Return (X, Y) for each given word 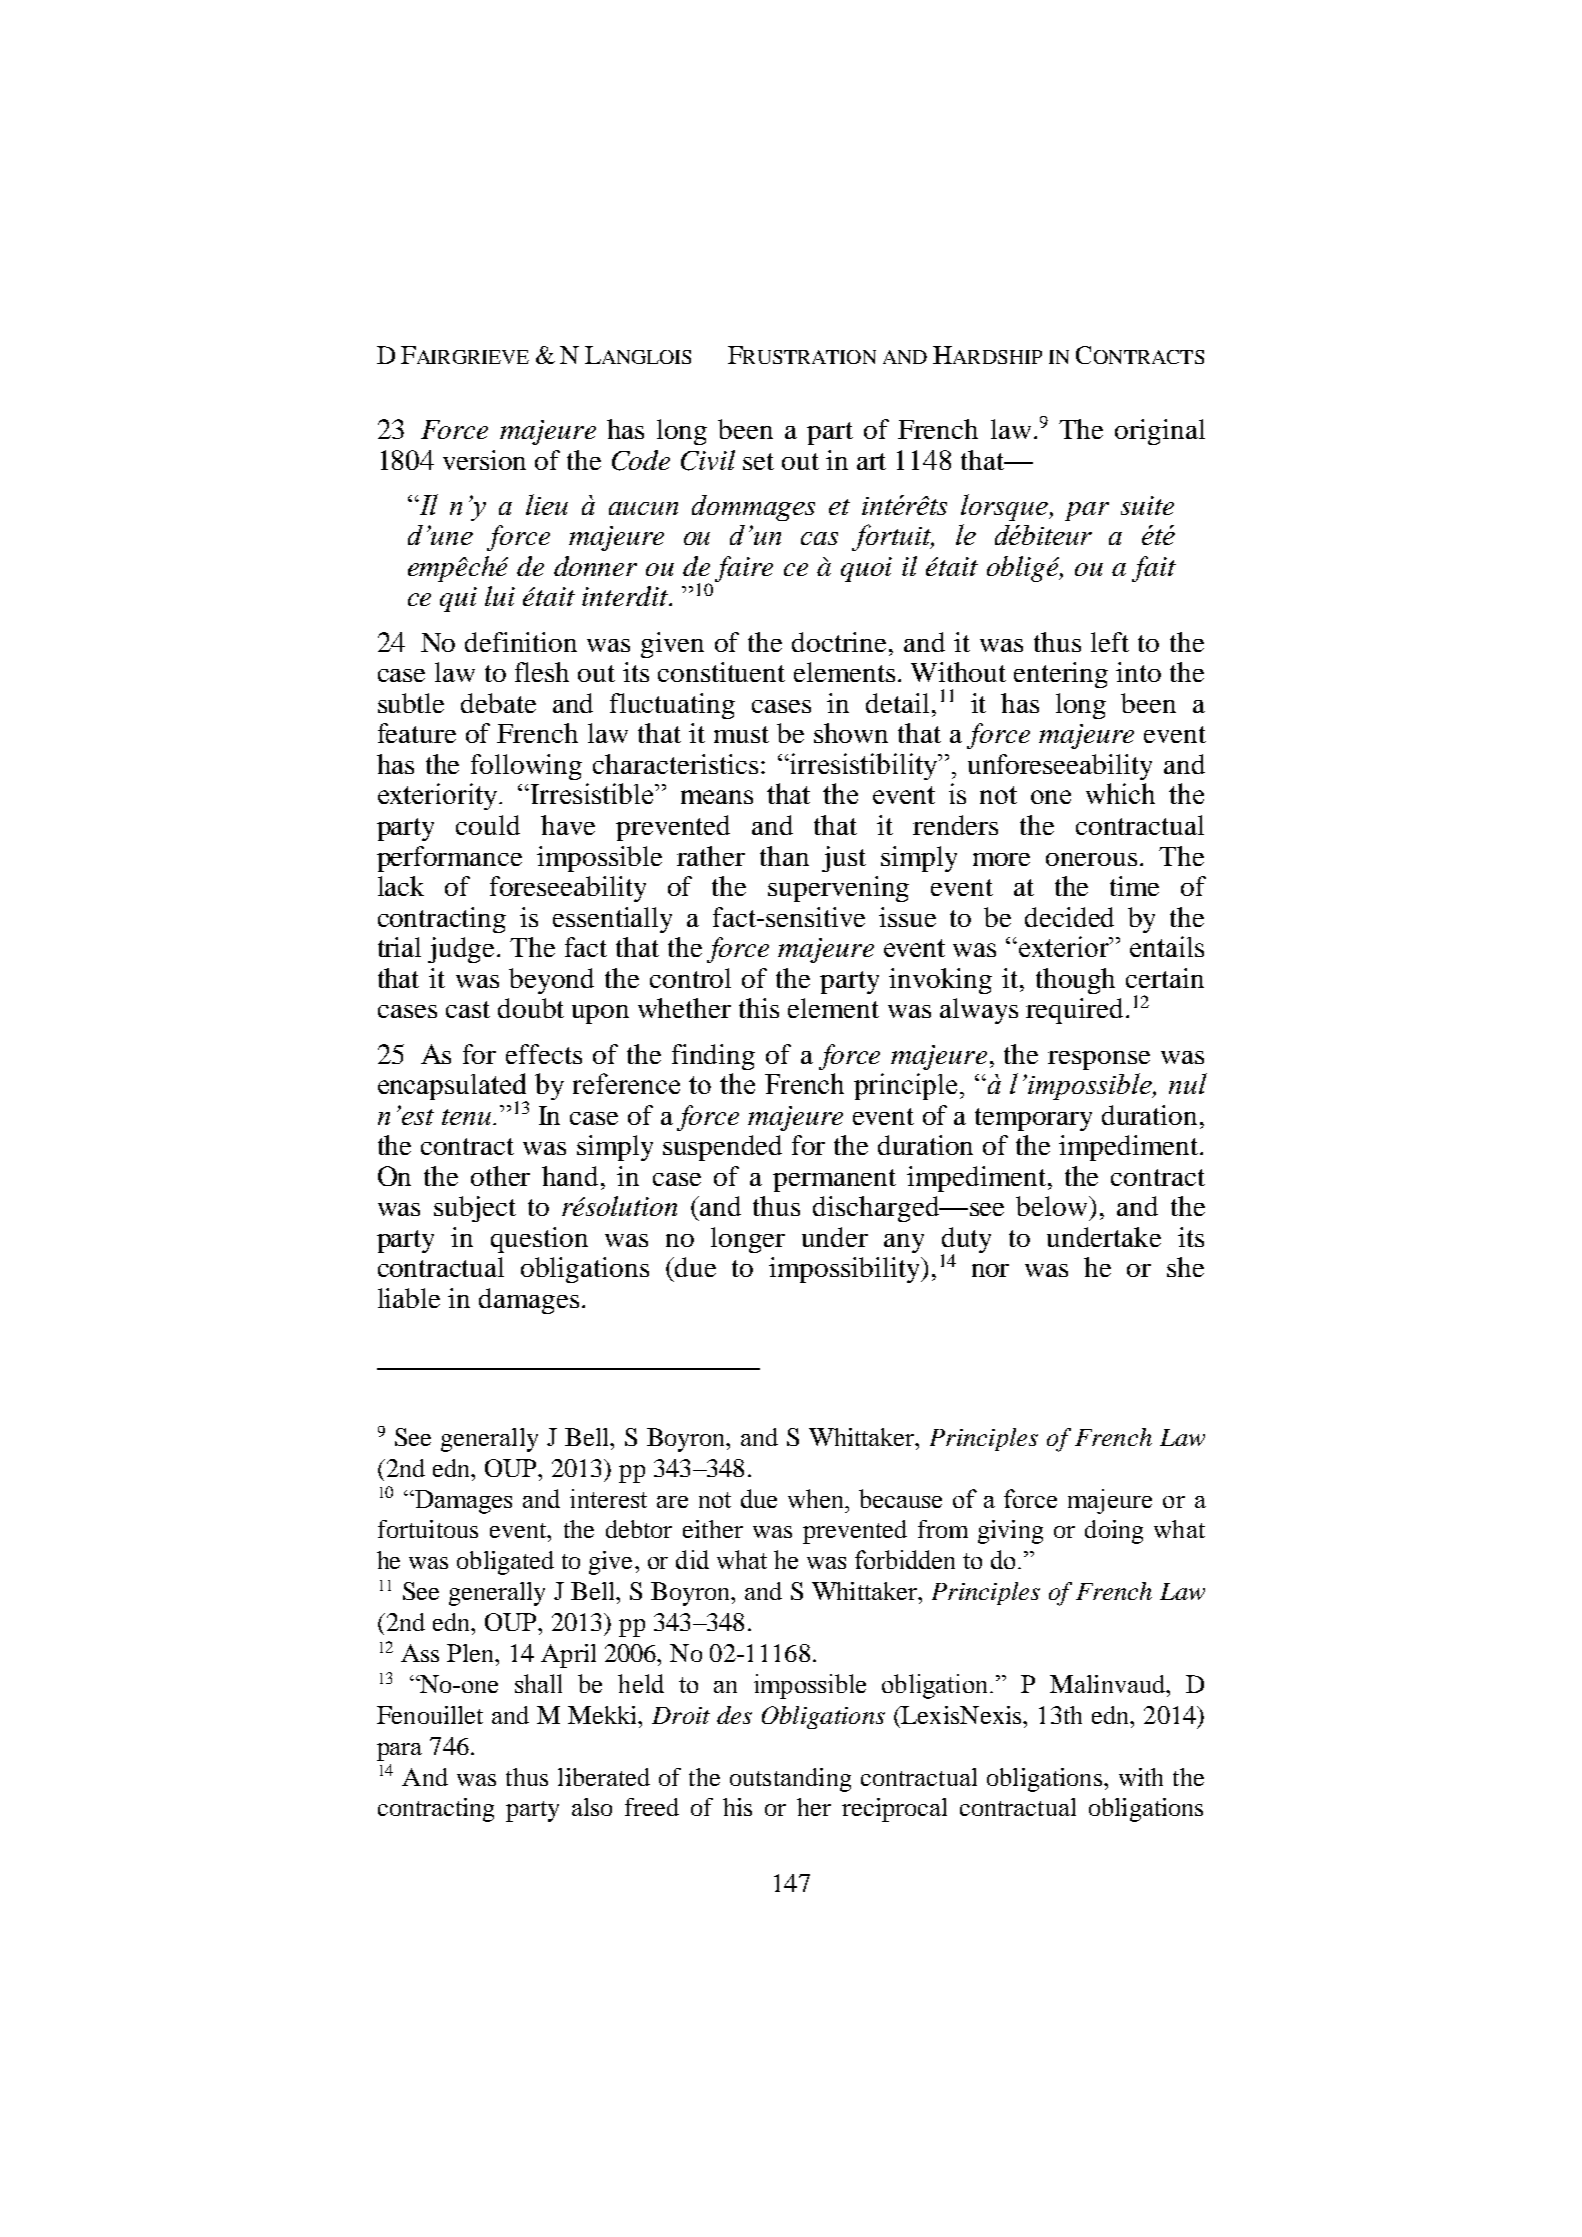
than (784, 856)
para (399, 1752)
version (484, 460)
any (904, 1243)
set (758, 461)
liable (409, 1298)
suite (1147, 505)
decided (1069, 917)
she (1185, 1267)
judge (463, 950)
